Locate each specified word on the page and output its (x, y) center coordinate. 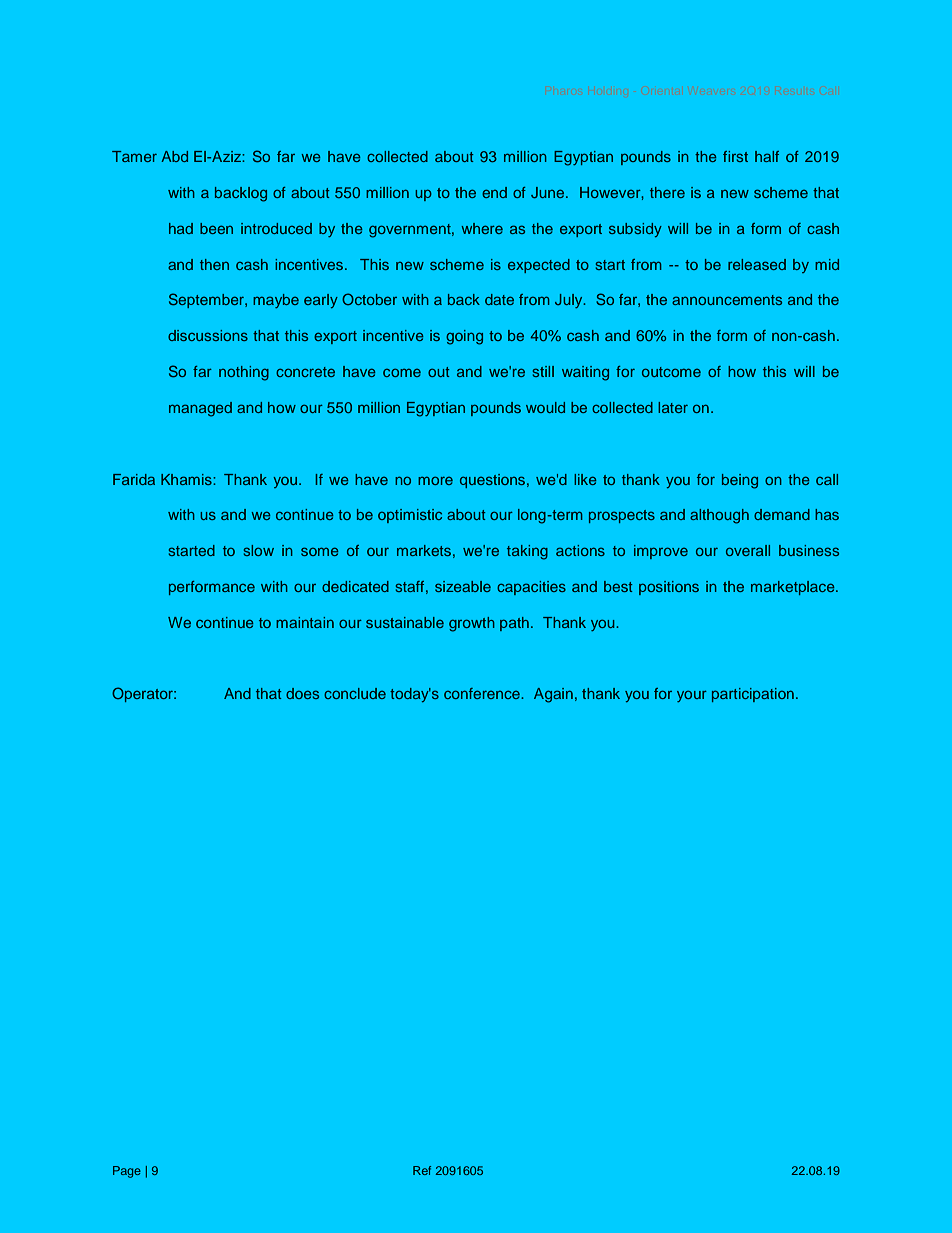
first (735, 156)
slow (259, 550)
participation (753, 695)
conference (483, 693)
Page (127, 1172)
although (719, 516)
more (435, 481)
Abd (174, 156)
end (494, 192)
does (302, 693)
